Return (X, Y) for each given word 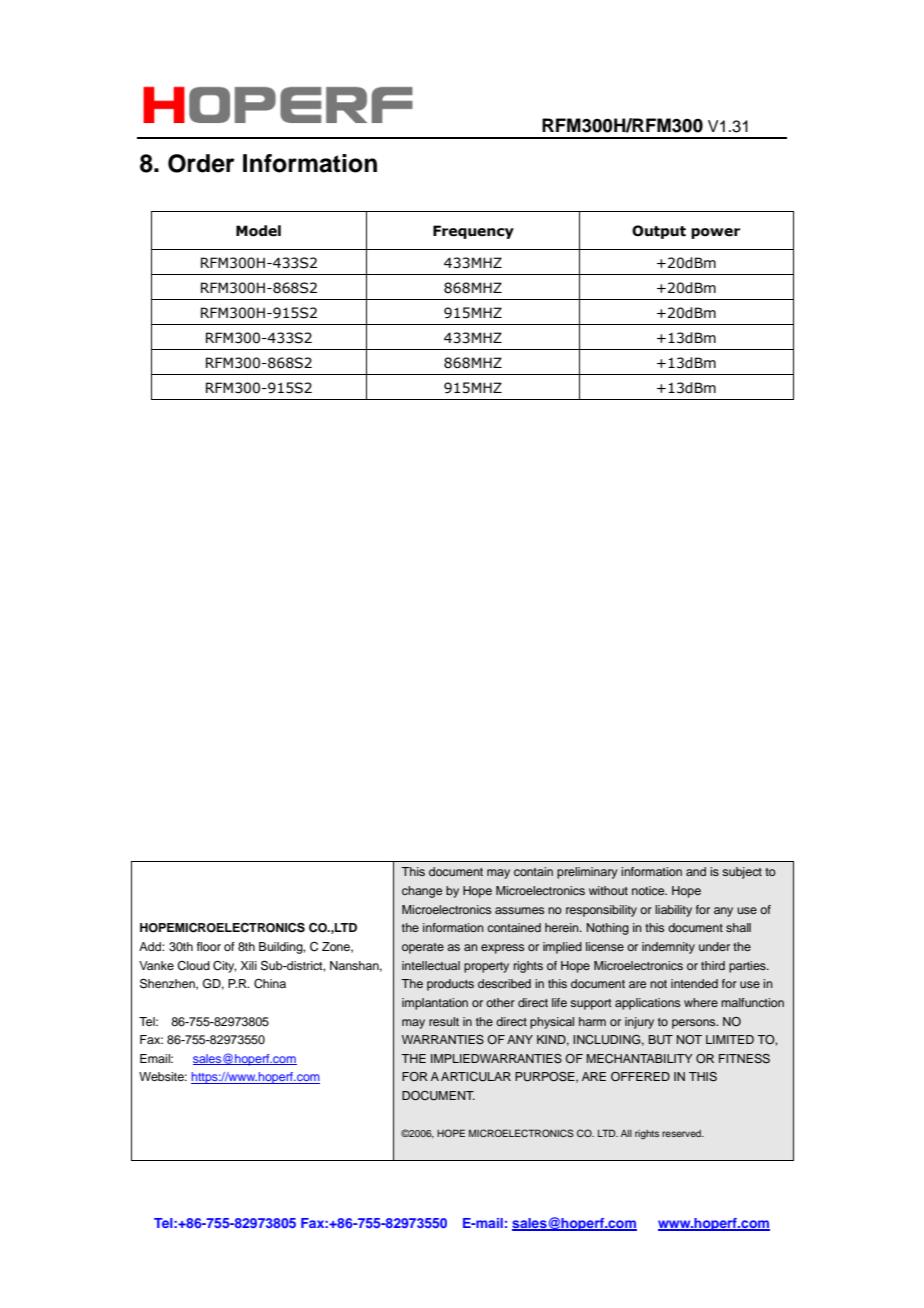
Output (659, 232)
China (270, 984)
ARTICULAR (476, 1077)
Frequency (473, 232)
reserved (682, 1133)
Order (201, 163)
